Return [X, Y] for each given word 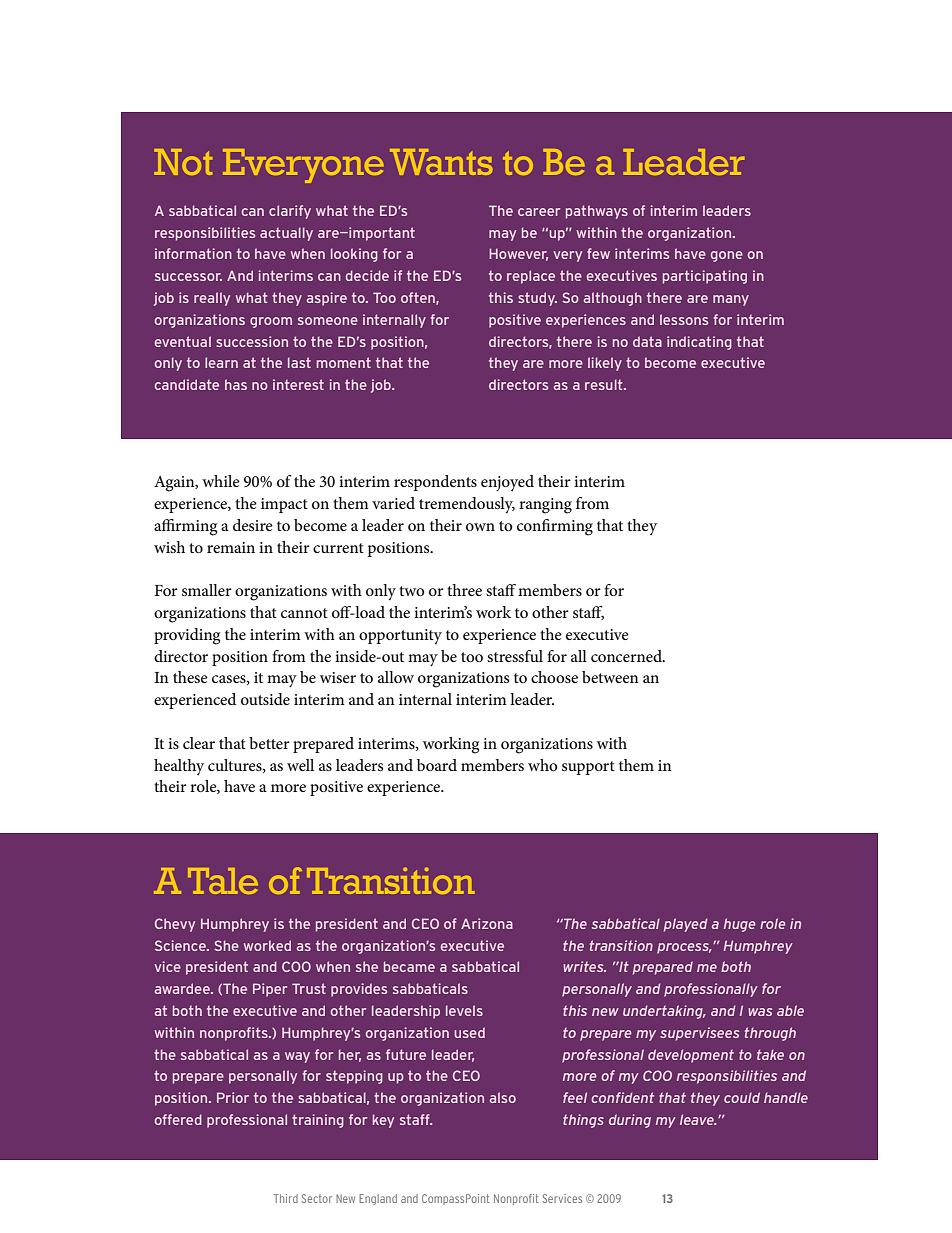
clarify [290, 212]
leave [698, 1119]
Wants [441, 162]
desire [253, 525]
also [503, 1097]
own [480, 527]
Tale [223, 881]
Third [286, 1198]
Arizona [487, 923]
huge [739, 925]
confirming [555, 527]
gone [727, 256]
